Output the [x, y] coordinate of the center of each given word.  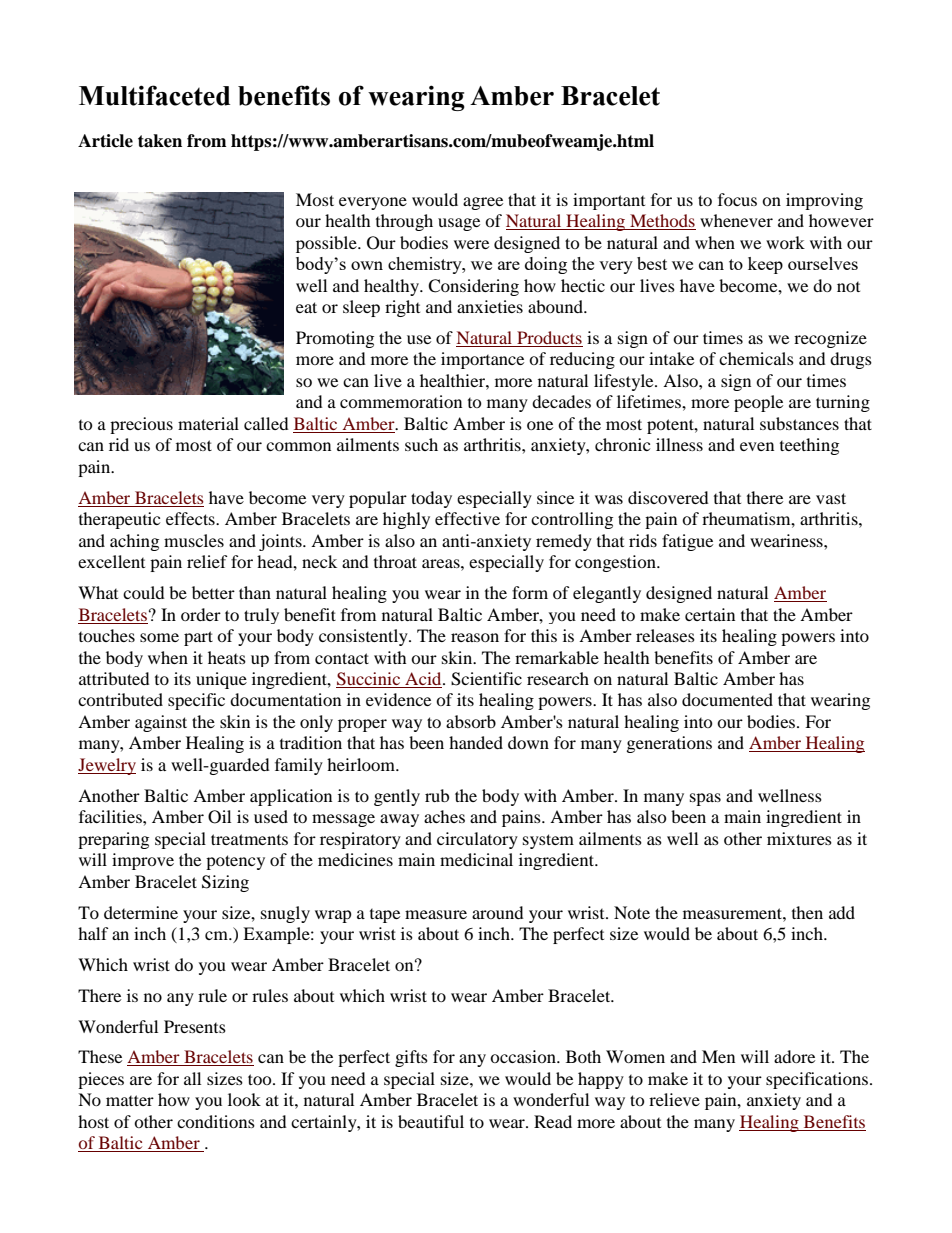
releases [665, 635]
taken [160, 141]
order [201, 614]
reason [475, 637]
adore [794, 1056]
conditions [216, 1121]
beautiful [431, 1121]
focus [737, 199]
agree [483, 203]
